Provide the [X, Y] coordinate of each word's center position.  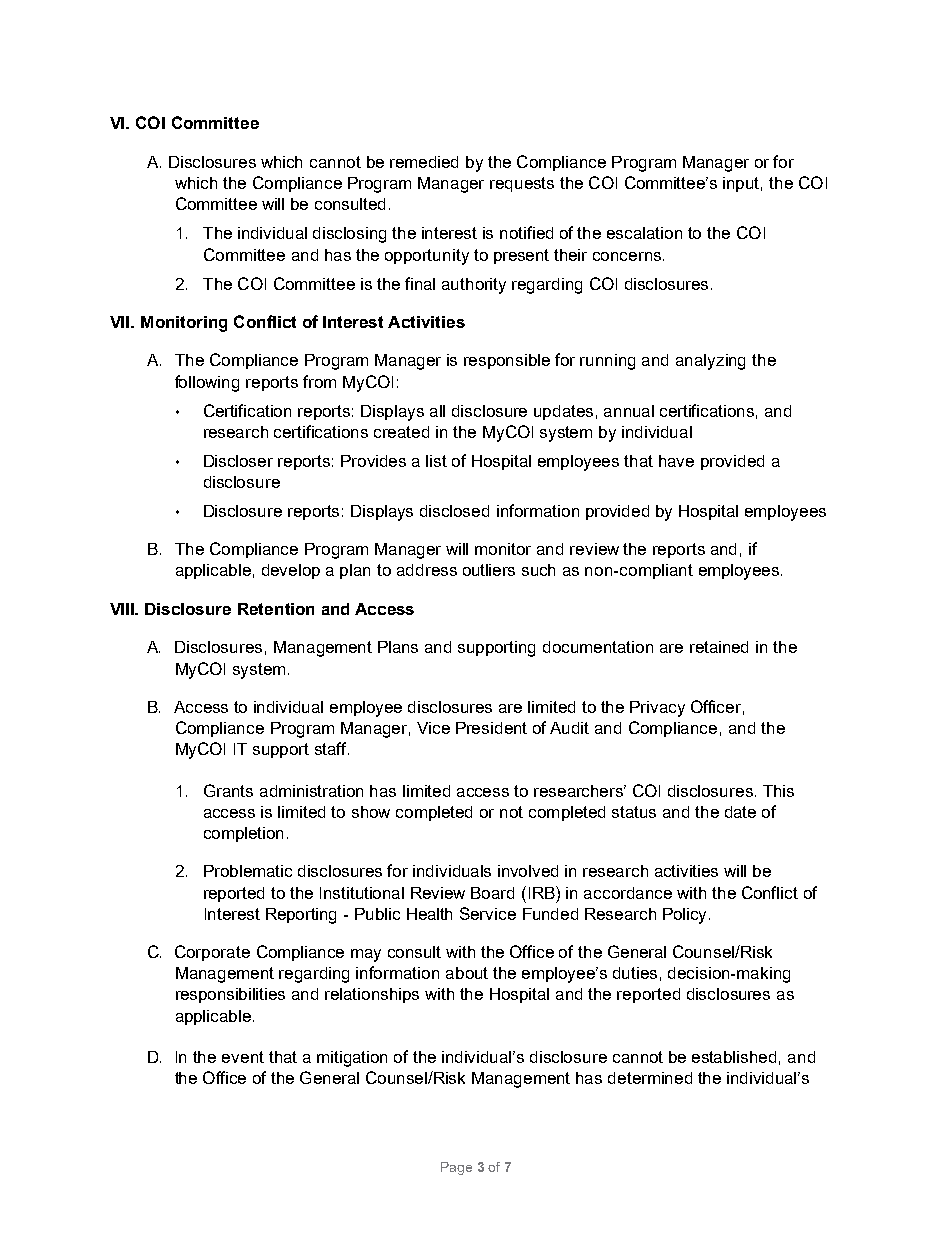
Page [456, 1168]
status [634, 812]
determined [650, 1078]
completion [243, 834]
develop [291, 571]
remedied [424, 162]
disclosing [349, 235]
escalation [644, 233]
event [243, 1057]
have [676, 461]
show [371, 812]
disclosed [454, 511]
